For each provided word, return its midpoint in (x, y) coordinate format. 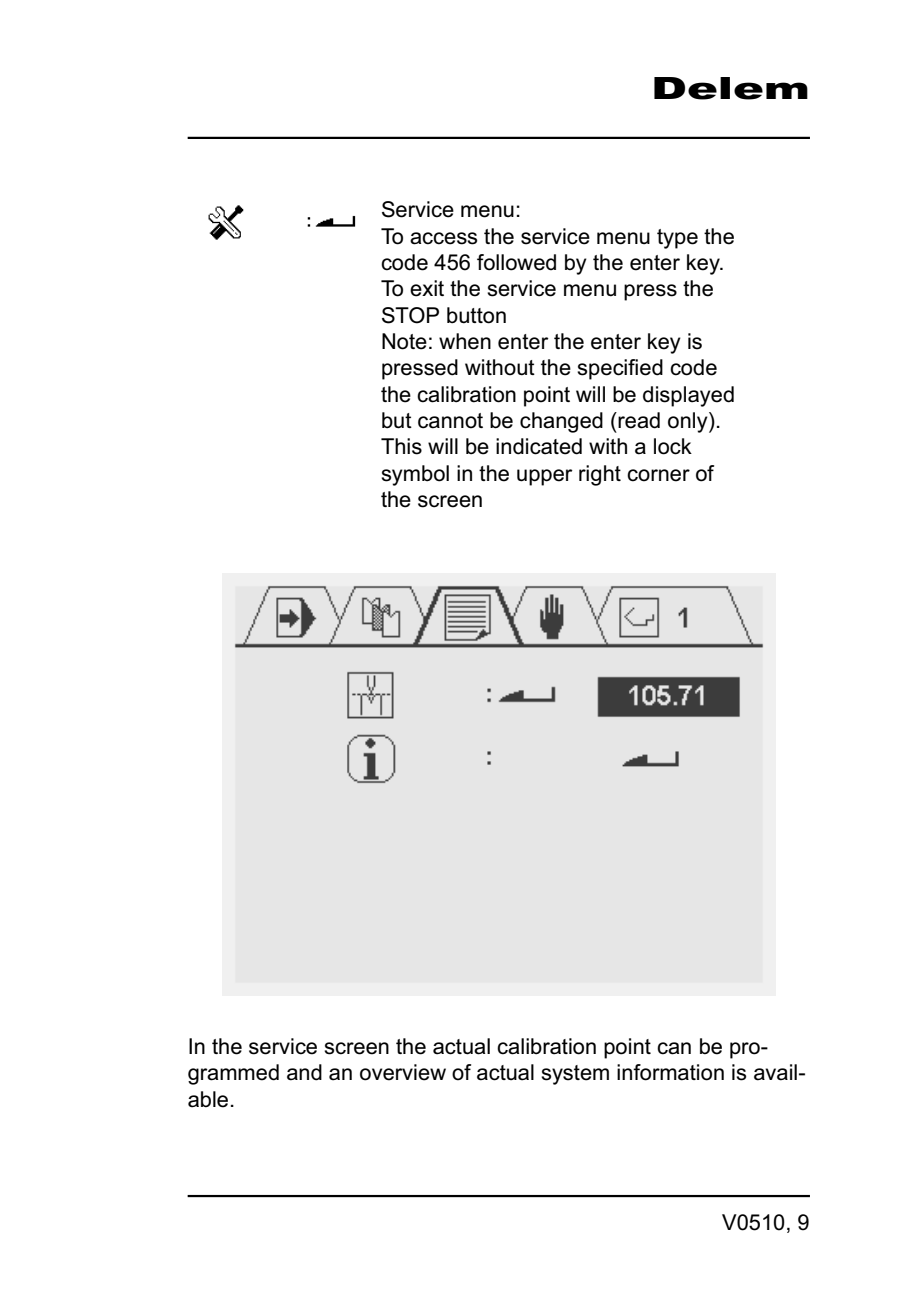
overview (403, 1072)
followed (516, 262)
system (575, 1075)
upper (545, 477)
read (638, 420)
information (670, 1072)
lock (673, 446)
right (600, 475)
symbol (415, 475)
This (401, 446)
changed (561, 422)
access (443, 238)
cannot (450, 421)
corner (658, 475)
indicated (539, 446)
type (677, 239)
